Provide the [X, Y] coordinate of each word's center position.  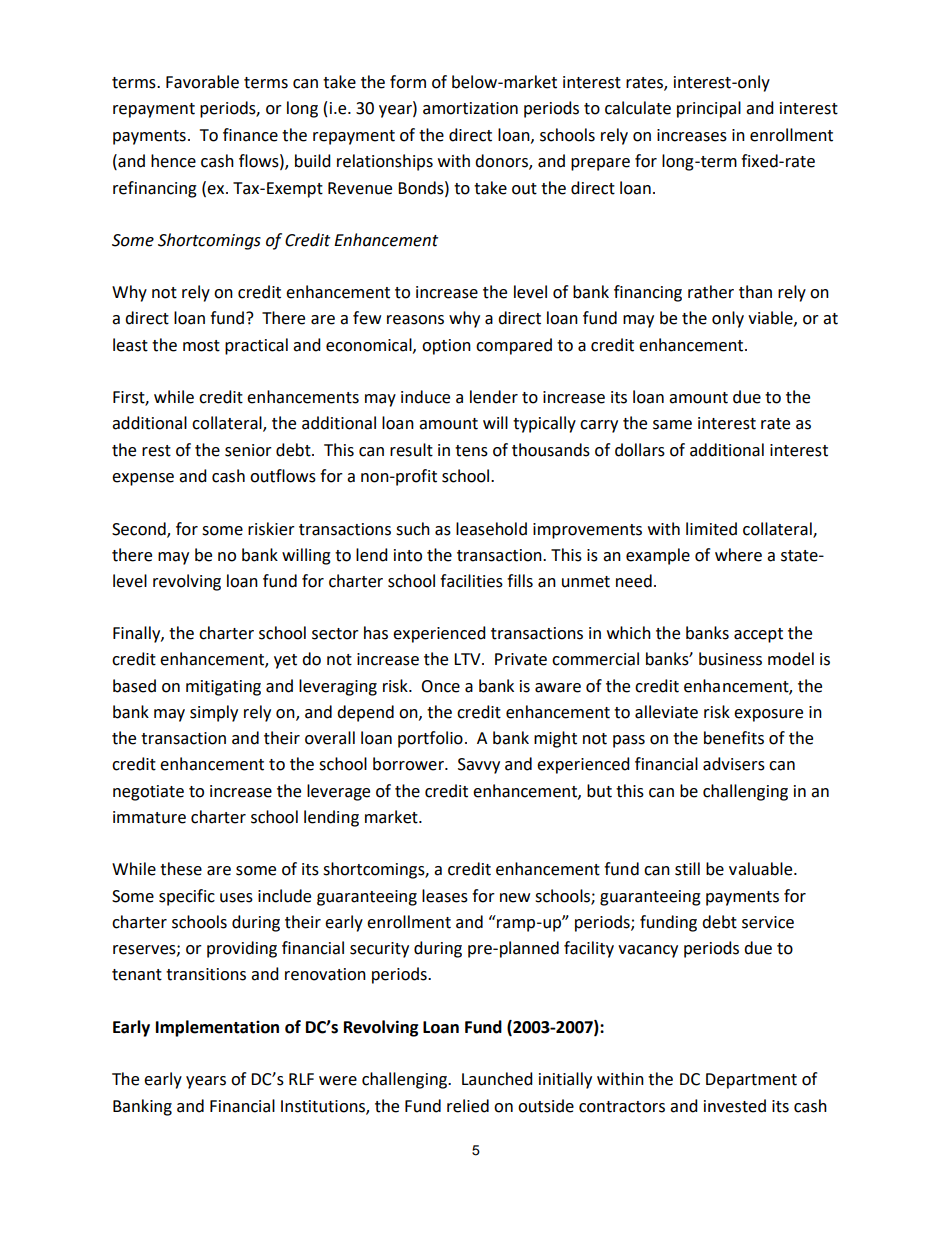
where [738, 555]
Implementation [217, 1028]
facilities [471, 581]
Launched [497, 1079]
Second [140, 529]
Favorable [202, 82]
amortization [470, 108]
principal [709, 109]
